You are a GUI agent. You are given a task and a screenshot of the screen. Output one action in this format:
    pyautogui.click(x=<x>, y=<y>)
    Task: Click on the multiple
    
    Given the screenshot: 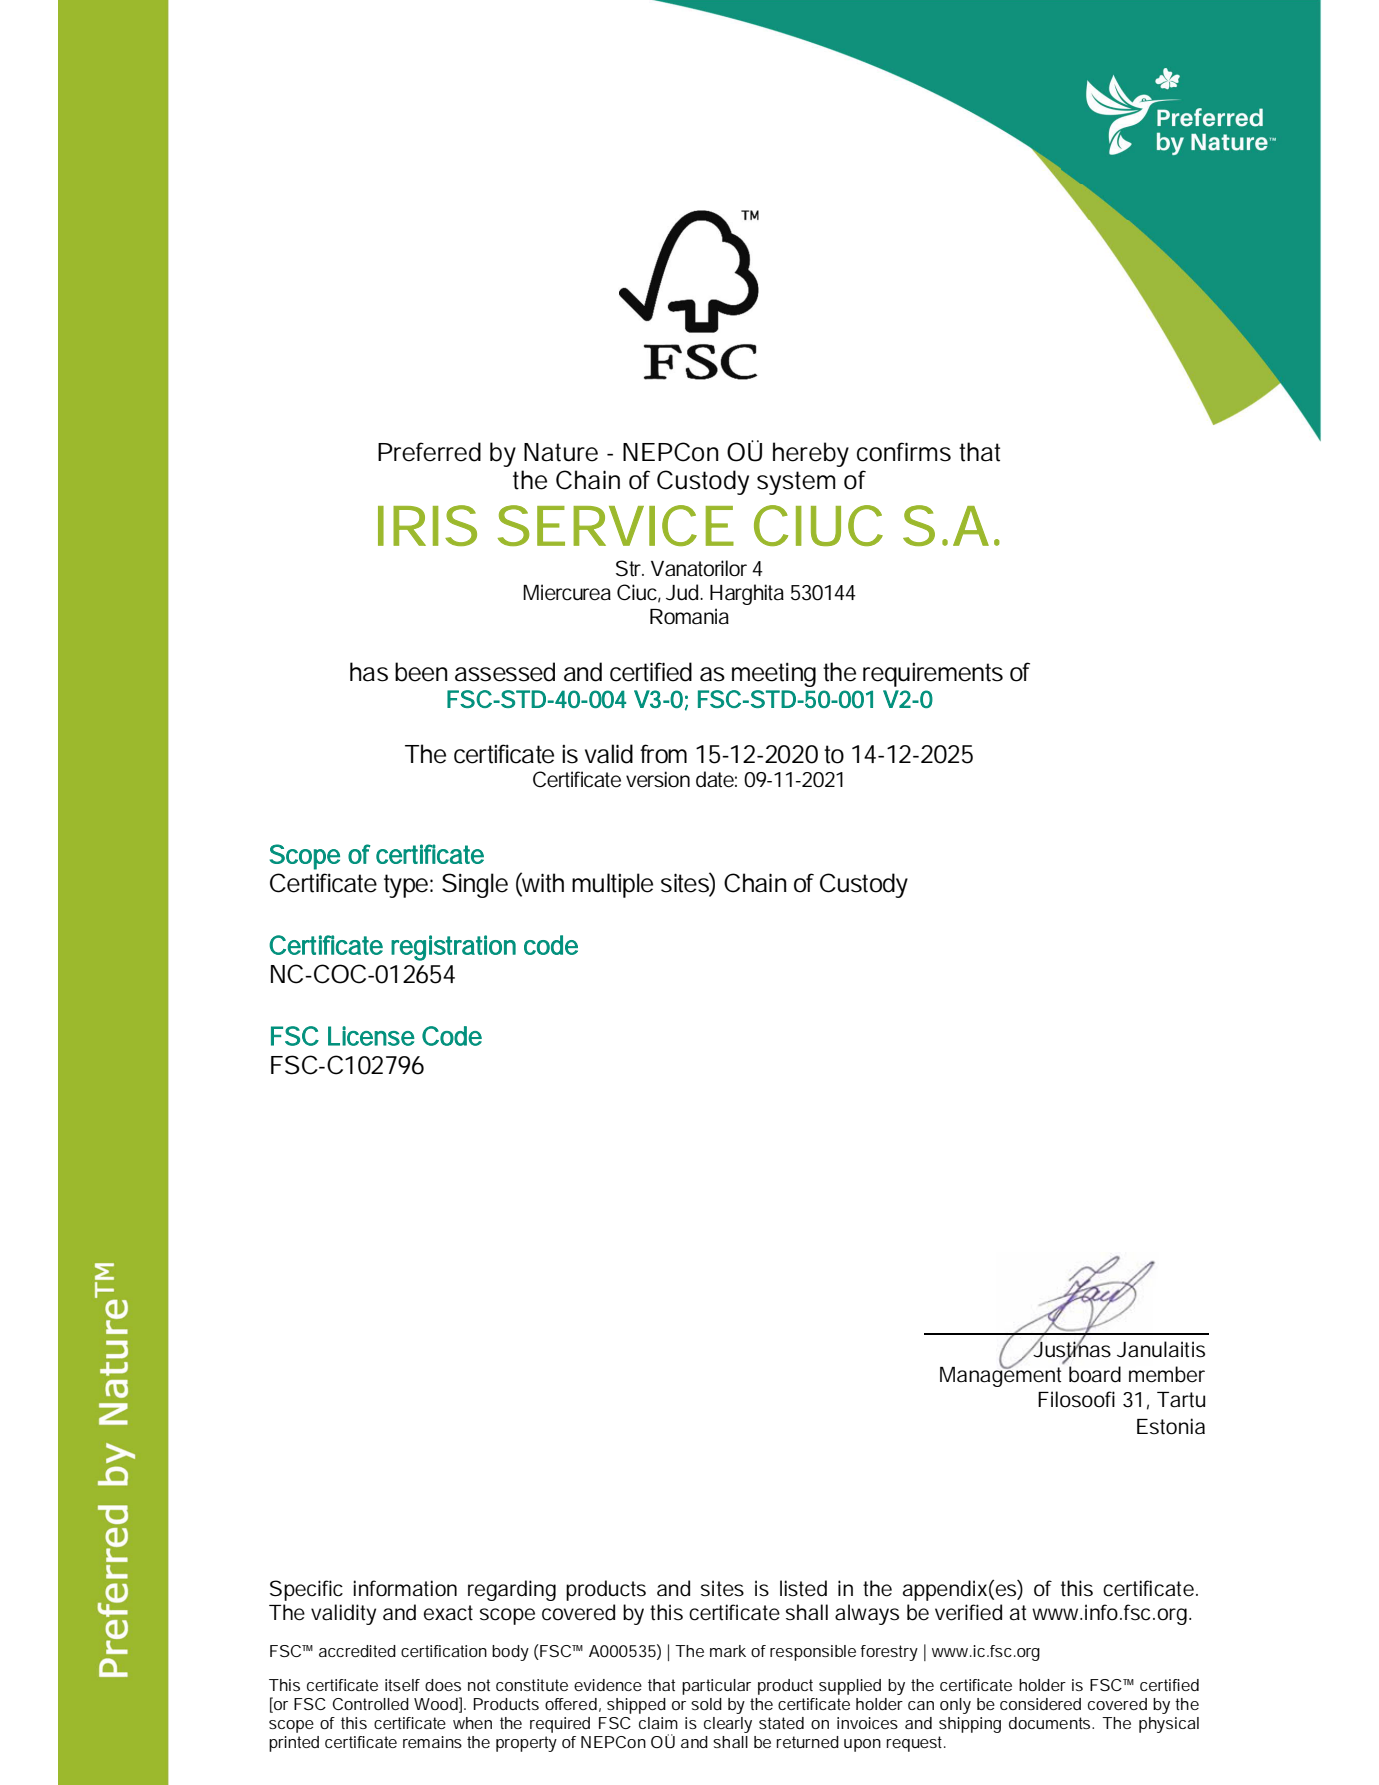 What is the action you would take?
    pyautogui.click(x=612, y=885)
